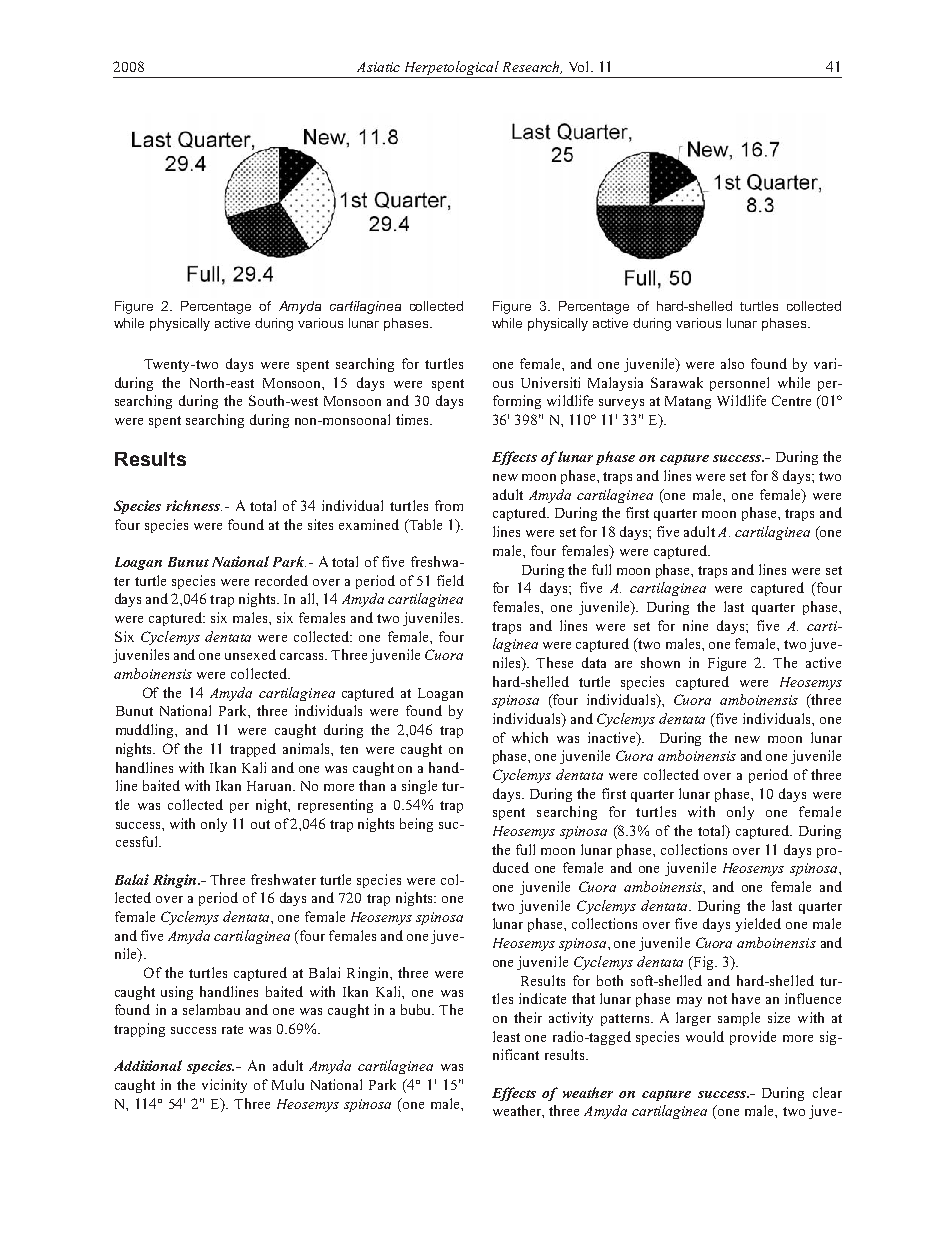 Image resolution: width=952 pixels, height=1233 pixels. What do you see at coordinates (732, 363) in the image?
I see `also` at bounding box center [732, 363].
